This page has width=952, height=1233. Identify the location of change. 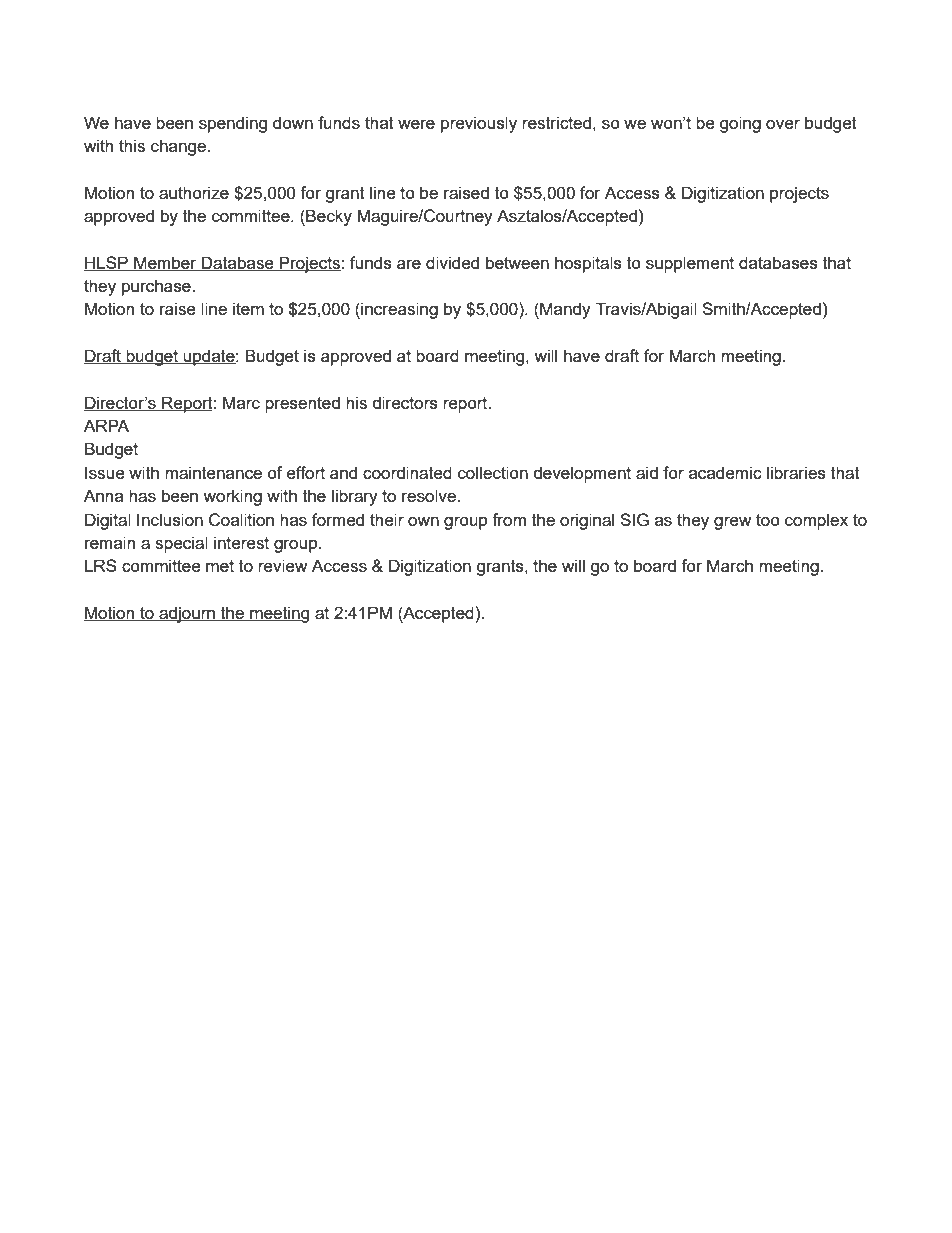
(179, 147).
